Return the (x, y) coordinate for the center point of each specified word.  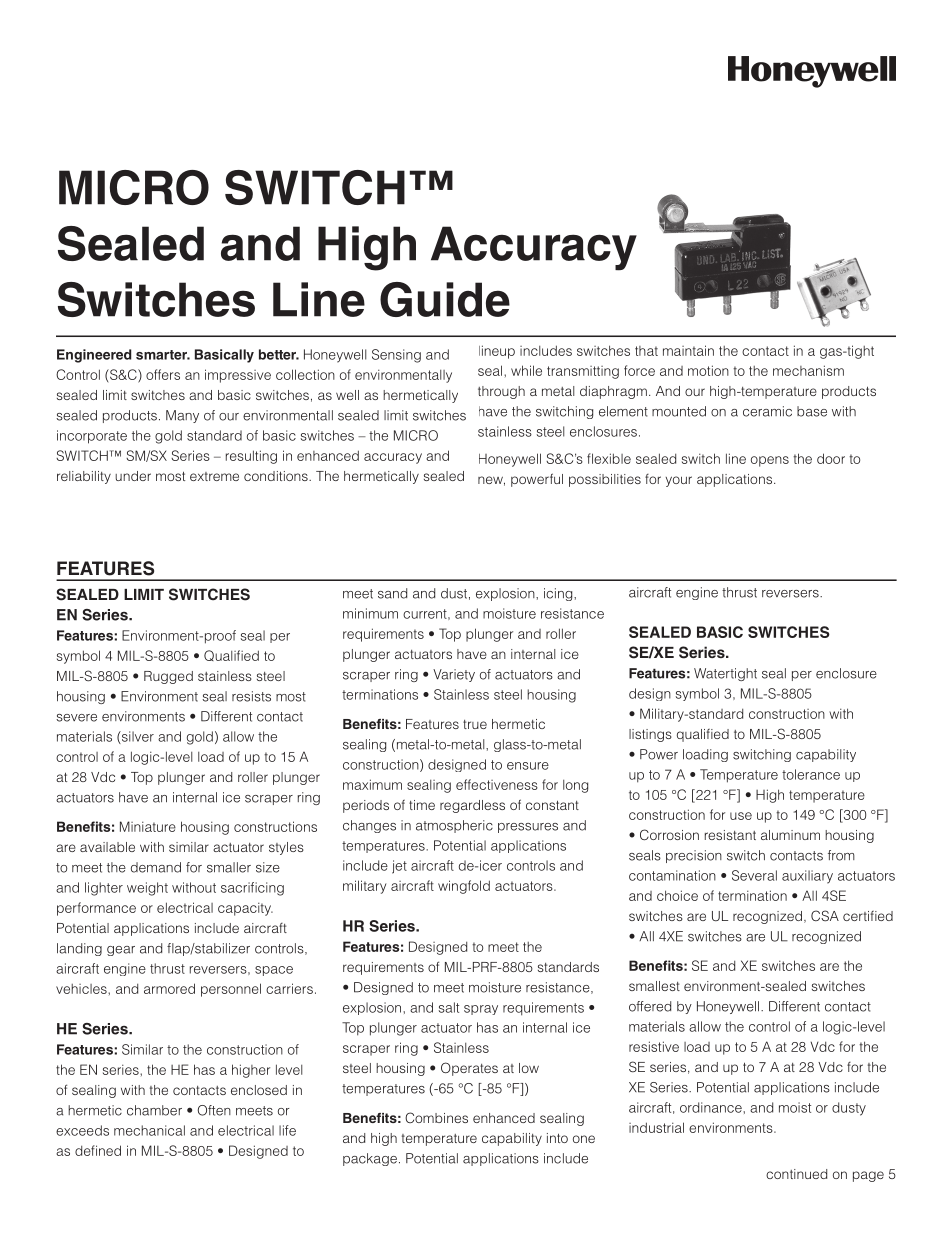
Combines (436, 1117)
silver (137, 737)
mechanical (149, 1130)
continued (796, 1174)
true (475, 724)
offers (163, 374)
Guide (445, 299)
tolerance (811, 774)
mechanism (808, 370)
